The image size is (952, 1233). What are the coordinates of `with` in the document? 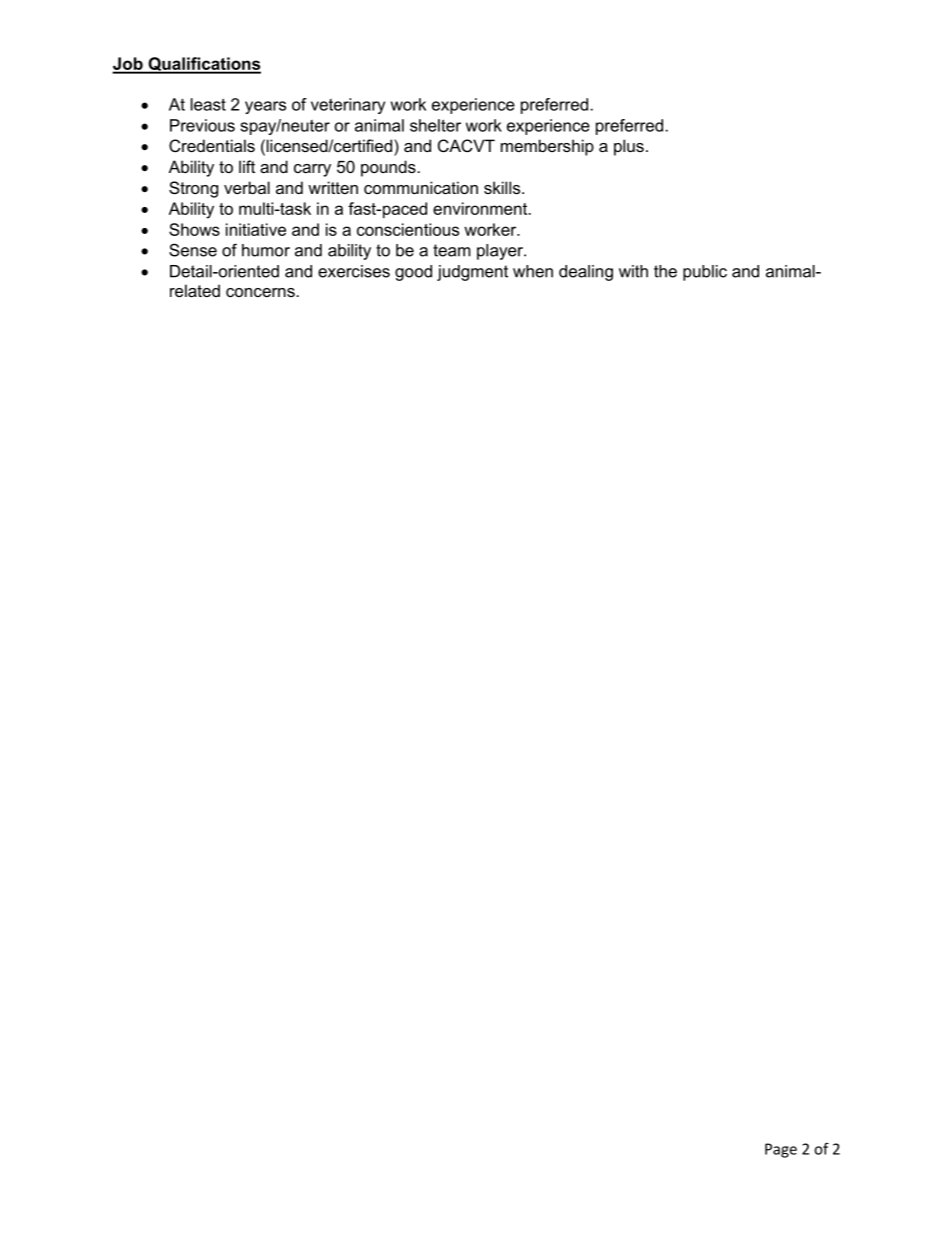 It's located at (633, 271).
